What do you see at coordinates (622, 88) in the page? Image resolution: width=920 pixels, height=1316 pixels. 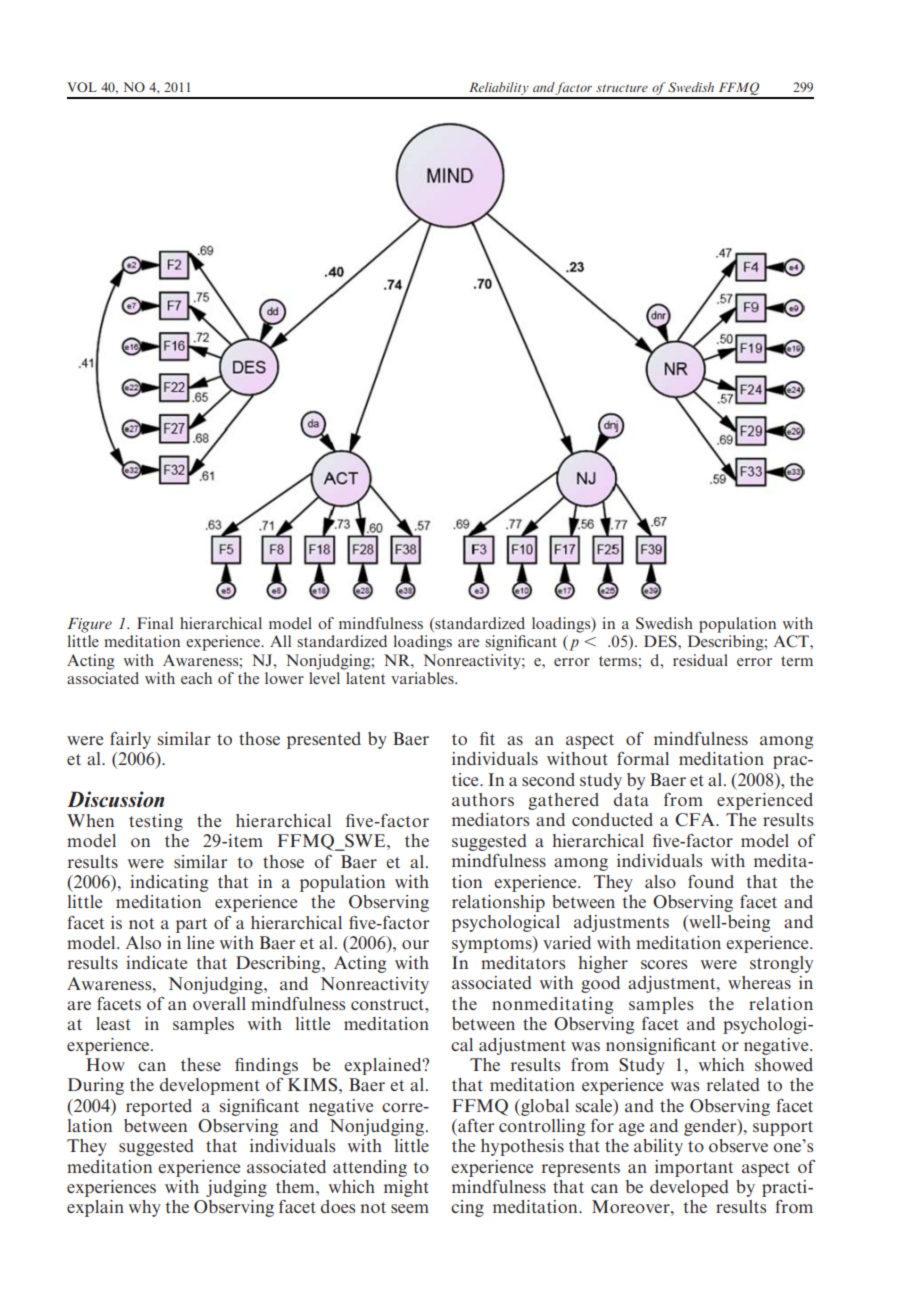 I see `structure` at bounding box center [622, 88].
